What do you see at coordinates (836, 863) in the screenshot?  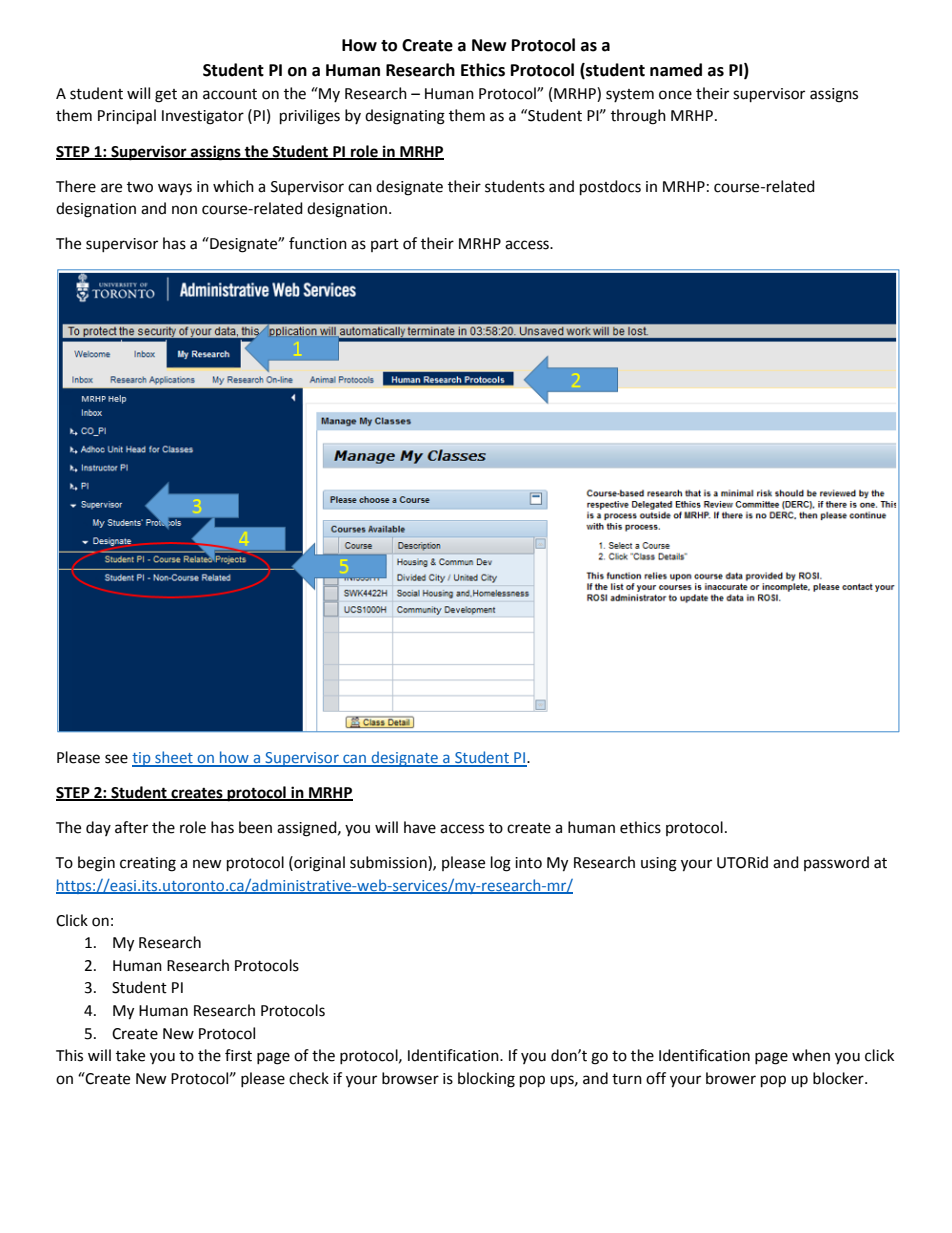 I see `password` at bounding box center [836, 863].
